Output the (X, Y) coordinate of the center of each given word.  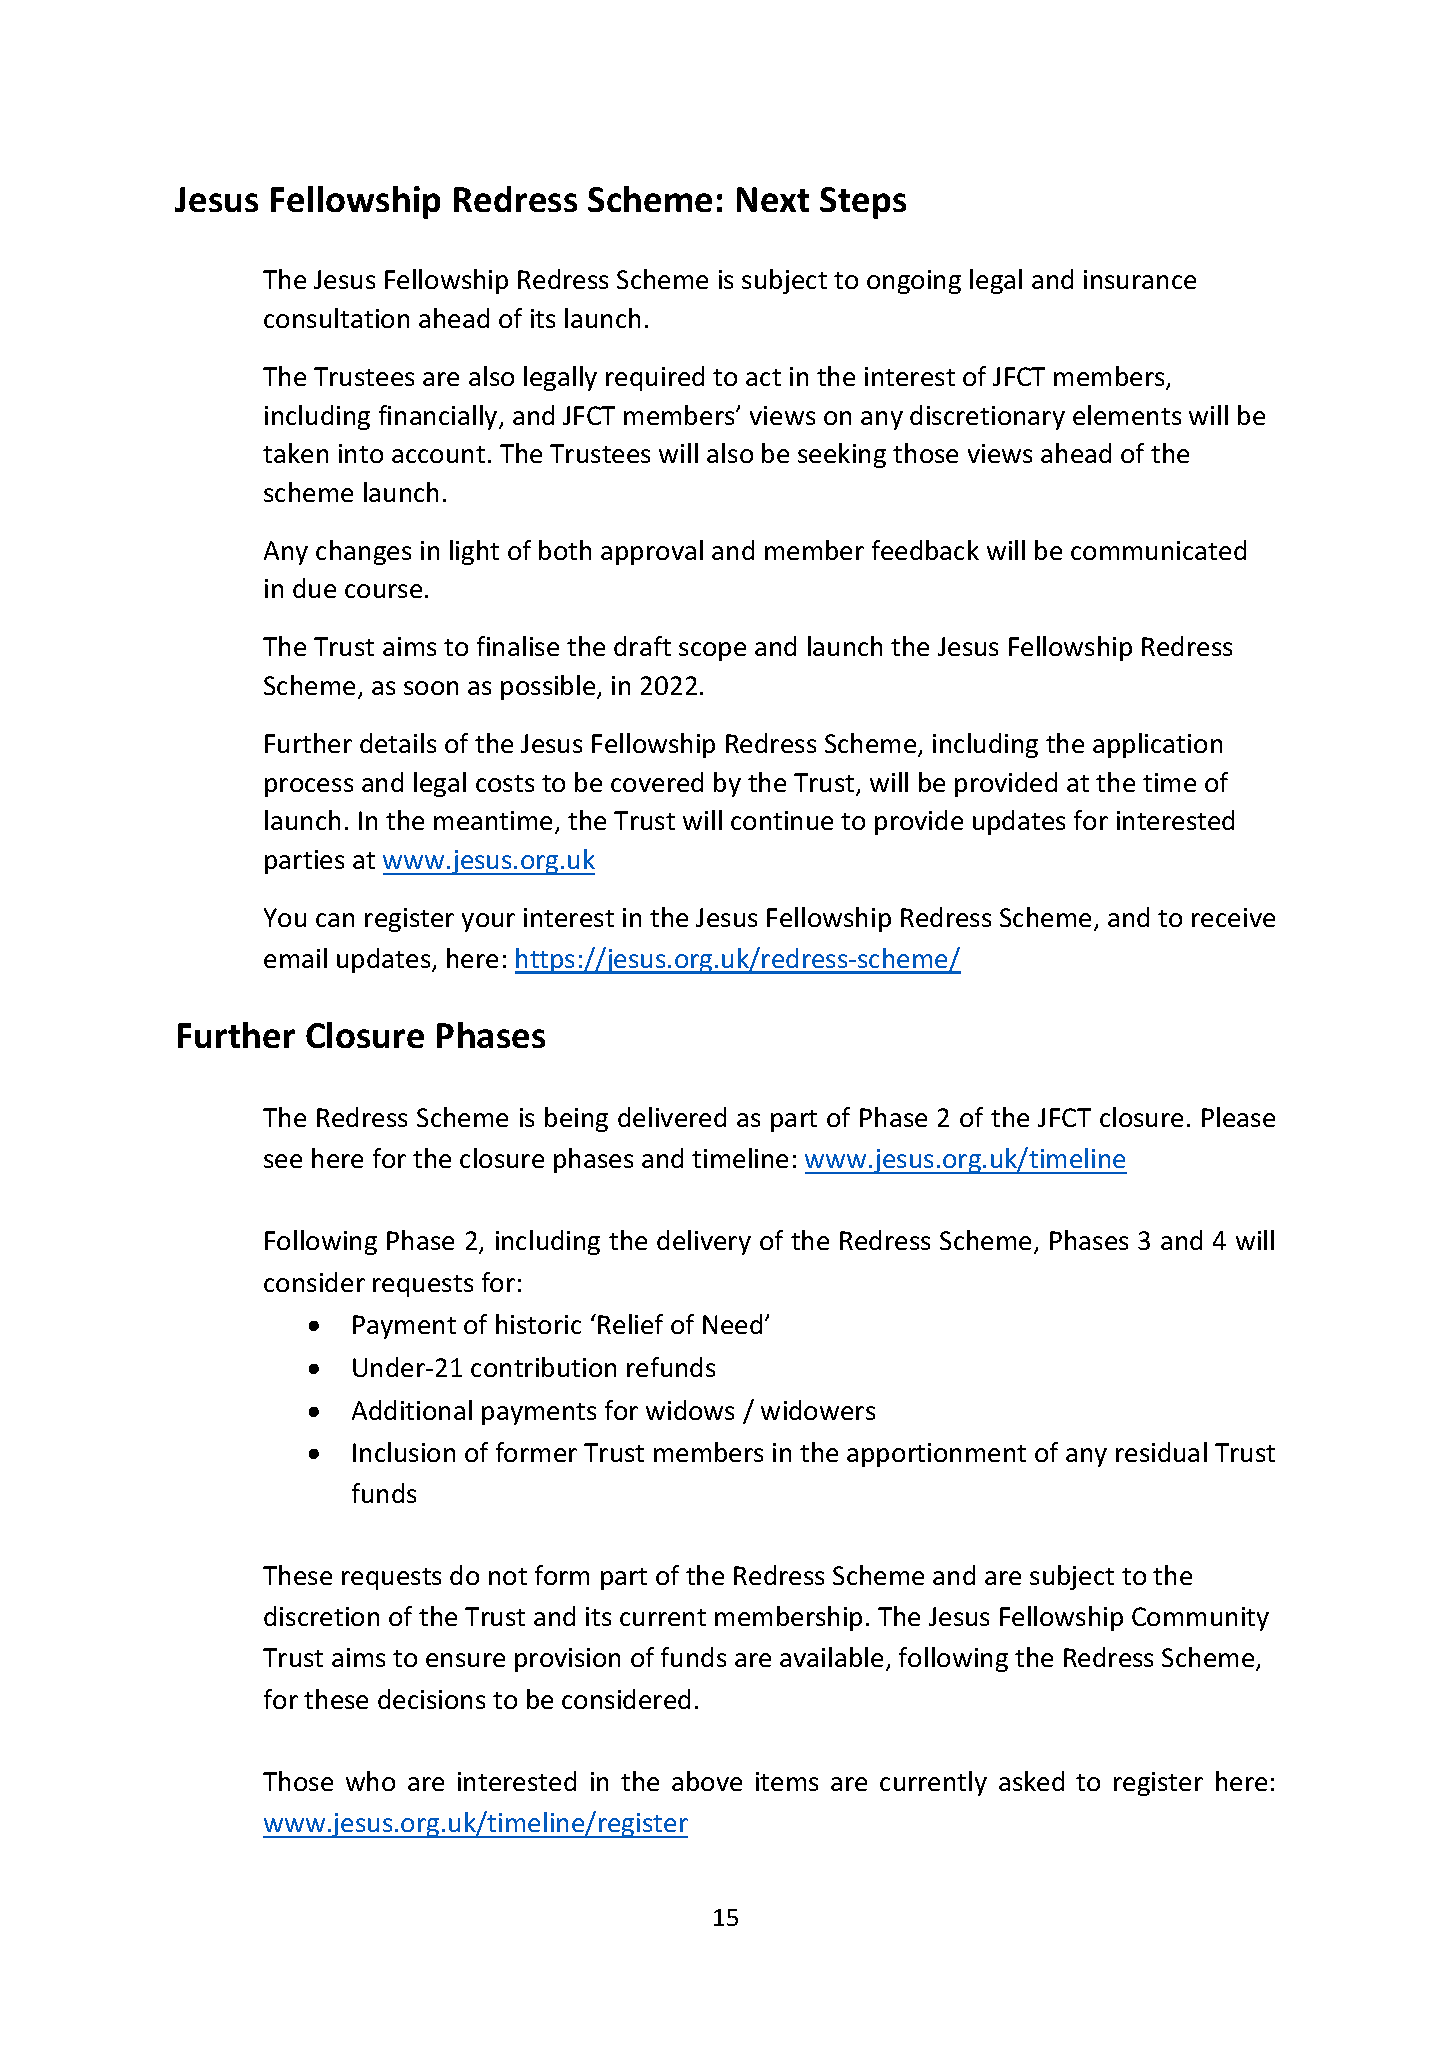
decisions (431, 1699)
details (398, 743)
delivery (704, 1242)
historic (538, 1324)
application (1157, 745)
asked (1031, 1781)
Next (773, 199)
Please (1238, 1117)
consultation (336, 318)
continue (782, 820)
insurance (1140, 279)
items (787, 1781)
